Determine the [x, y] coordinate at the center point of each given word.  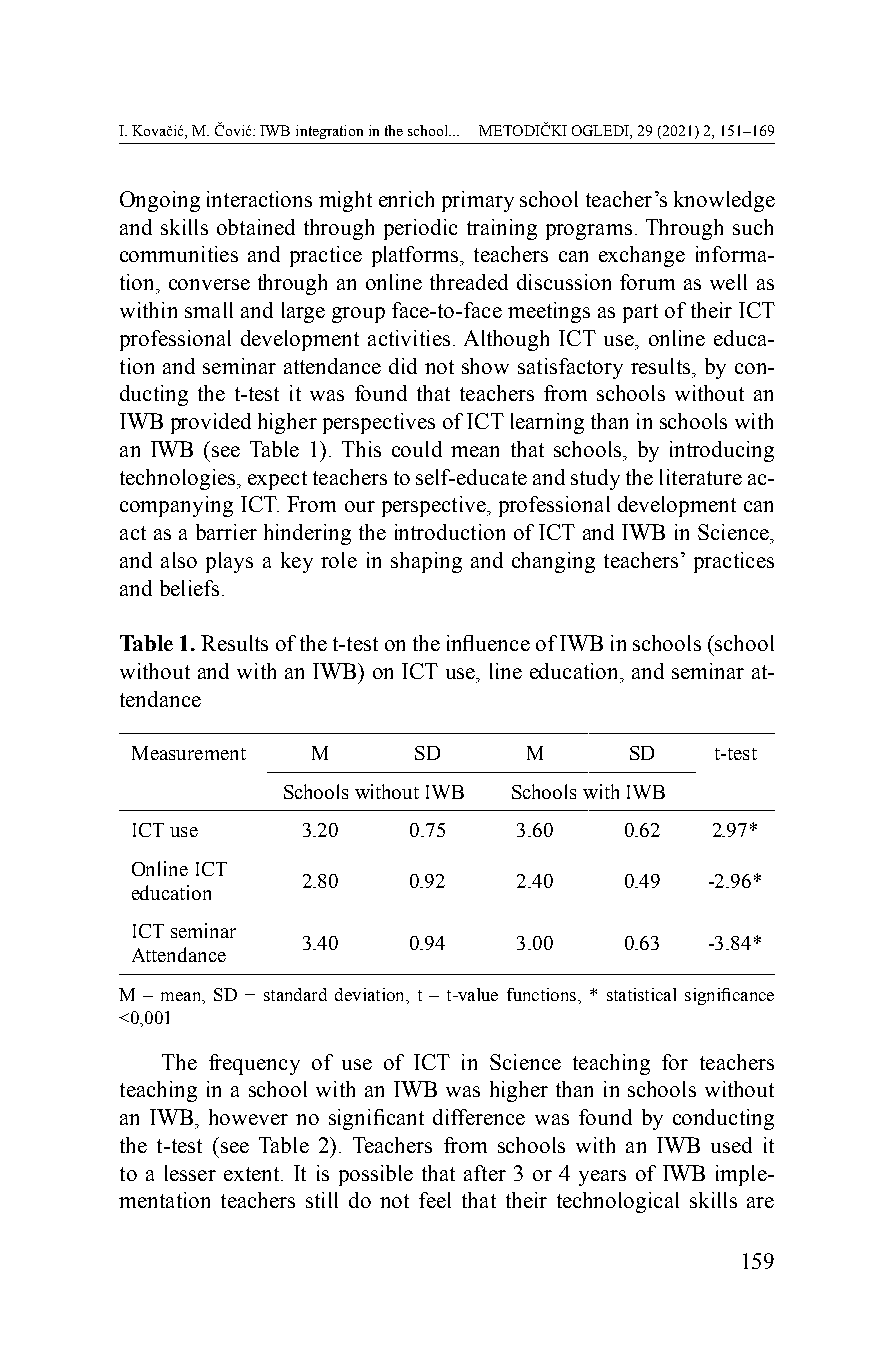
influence [488, 643]
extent [253, 1174]
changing [553, 562]
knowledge [724, 201]
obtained [256, 227]
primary [478, 201]
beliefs [189, 588]
